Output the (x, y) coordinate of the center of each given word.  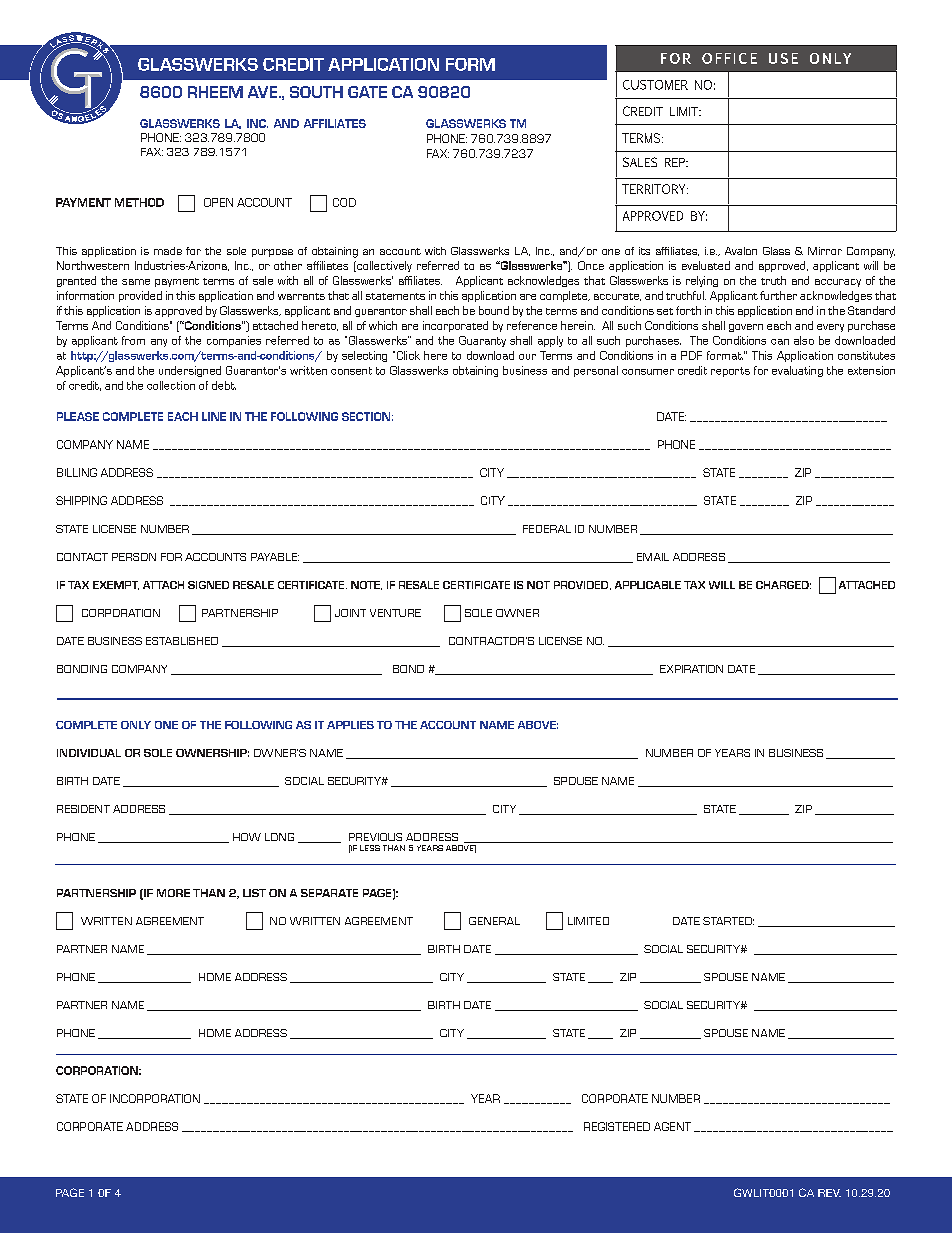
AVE (264, 92)
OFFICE (729, 58)
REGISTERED (617, 1126)
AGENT (672, 1126)
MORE (173, 893)
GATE (367, 92)
